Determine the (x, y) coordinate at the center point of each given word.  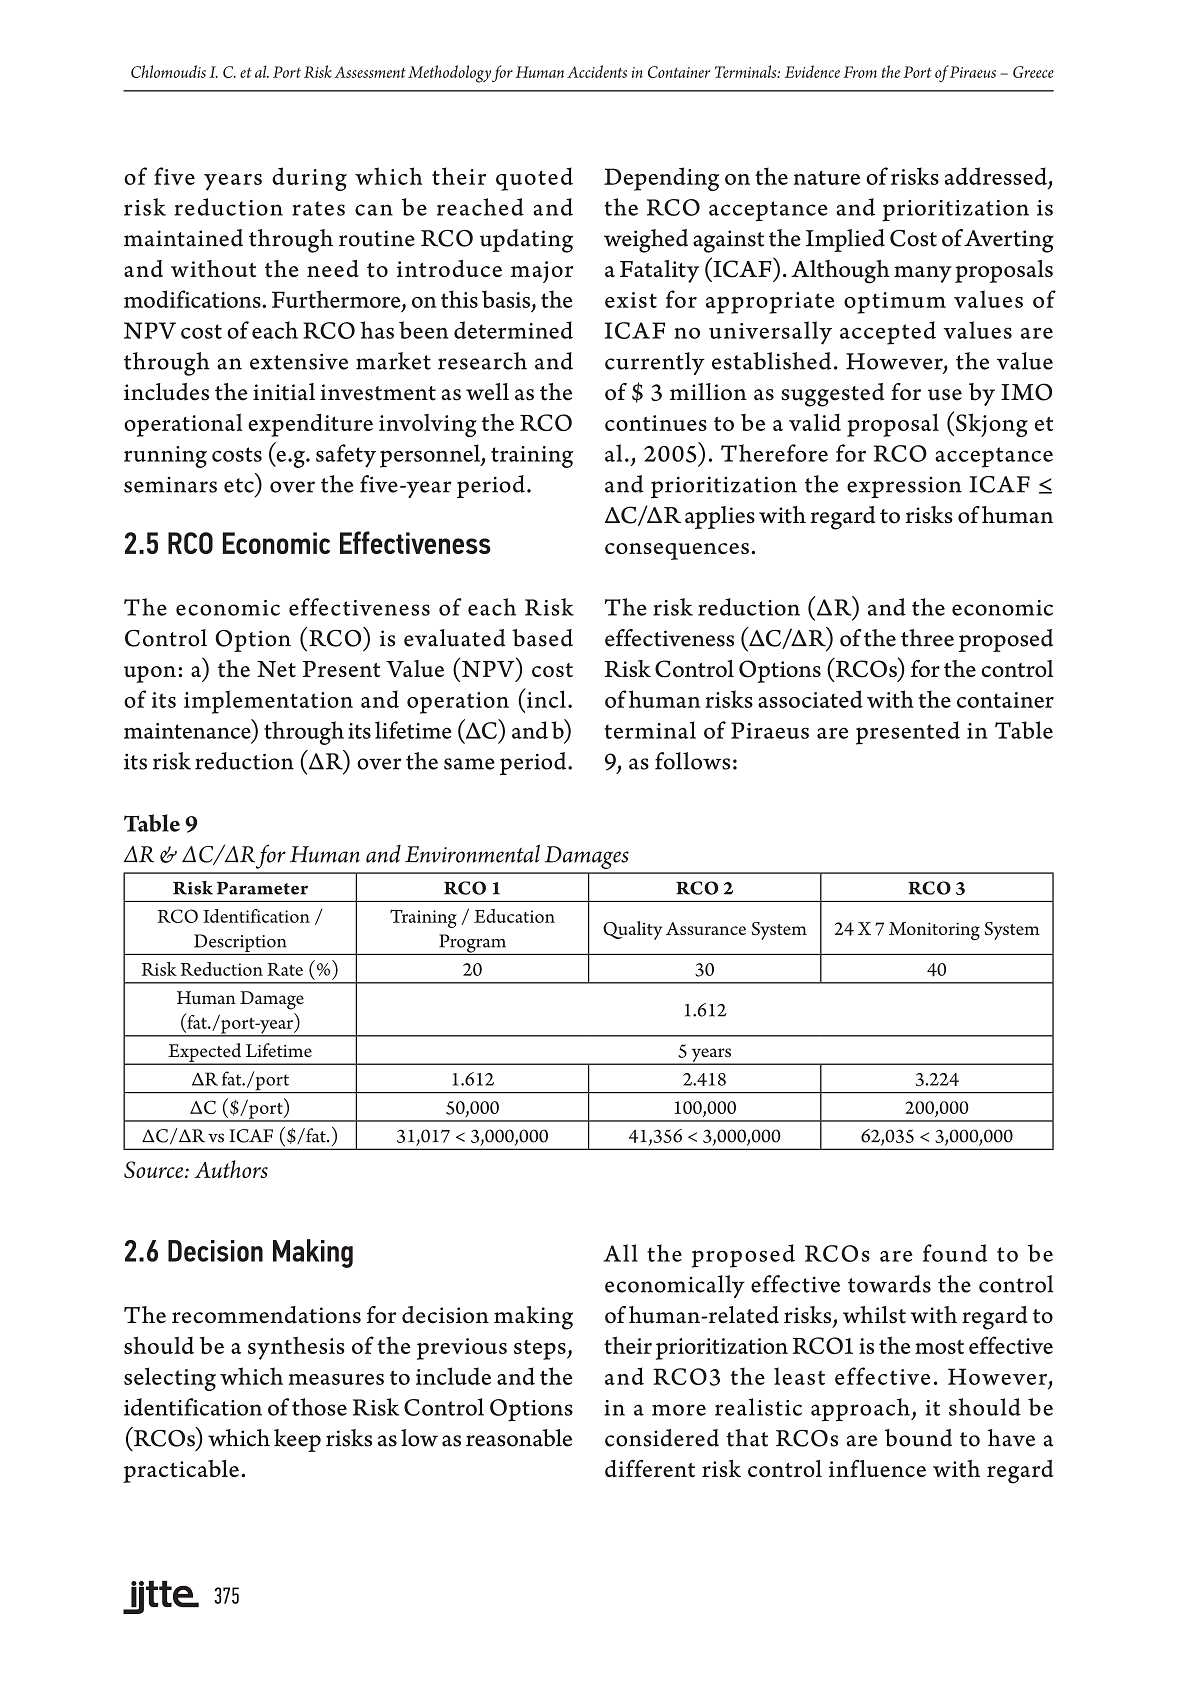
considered (662, 1438)
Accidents (597, 71)
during (309, 179)
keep (297, 1440)
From (860, 72)
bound (918, 1438)
